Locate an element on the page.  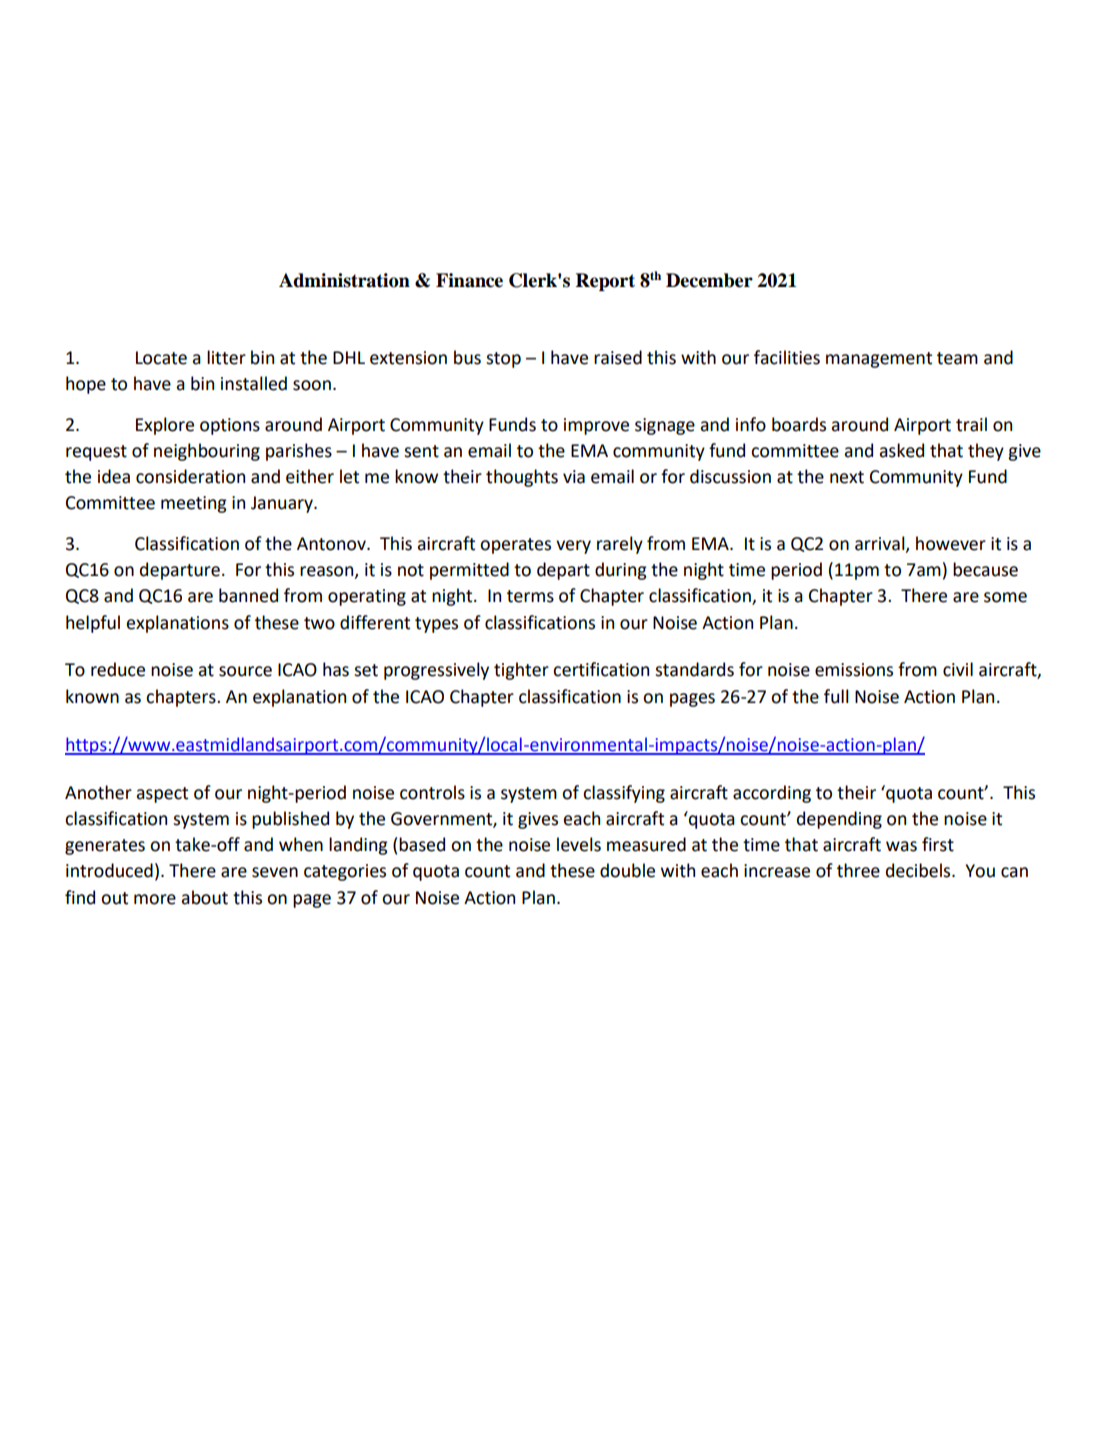
banned is located at coordinates (248, 595).
